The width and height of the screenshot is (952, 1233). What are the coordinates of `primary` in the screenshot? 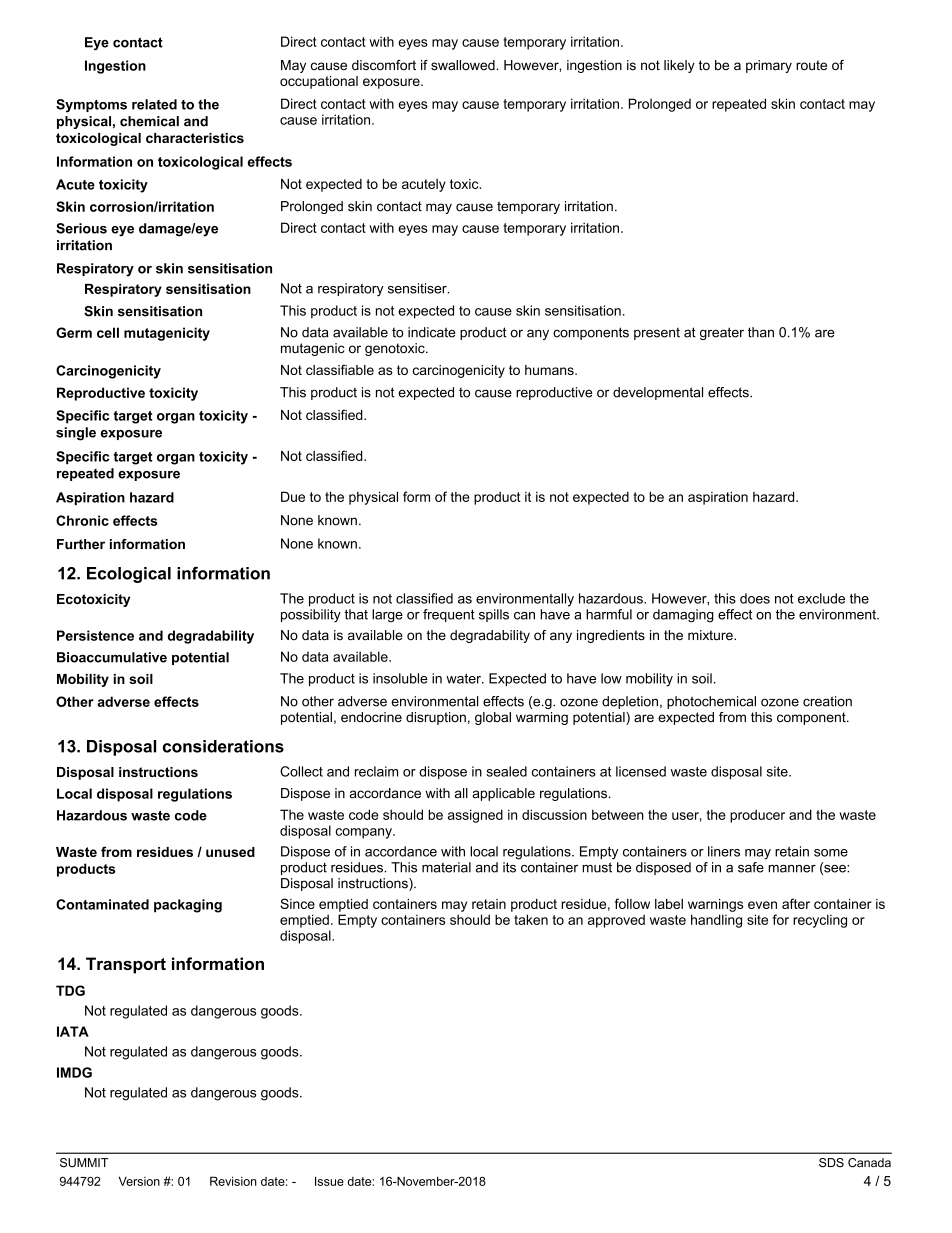 It's located at (769, 66).
